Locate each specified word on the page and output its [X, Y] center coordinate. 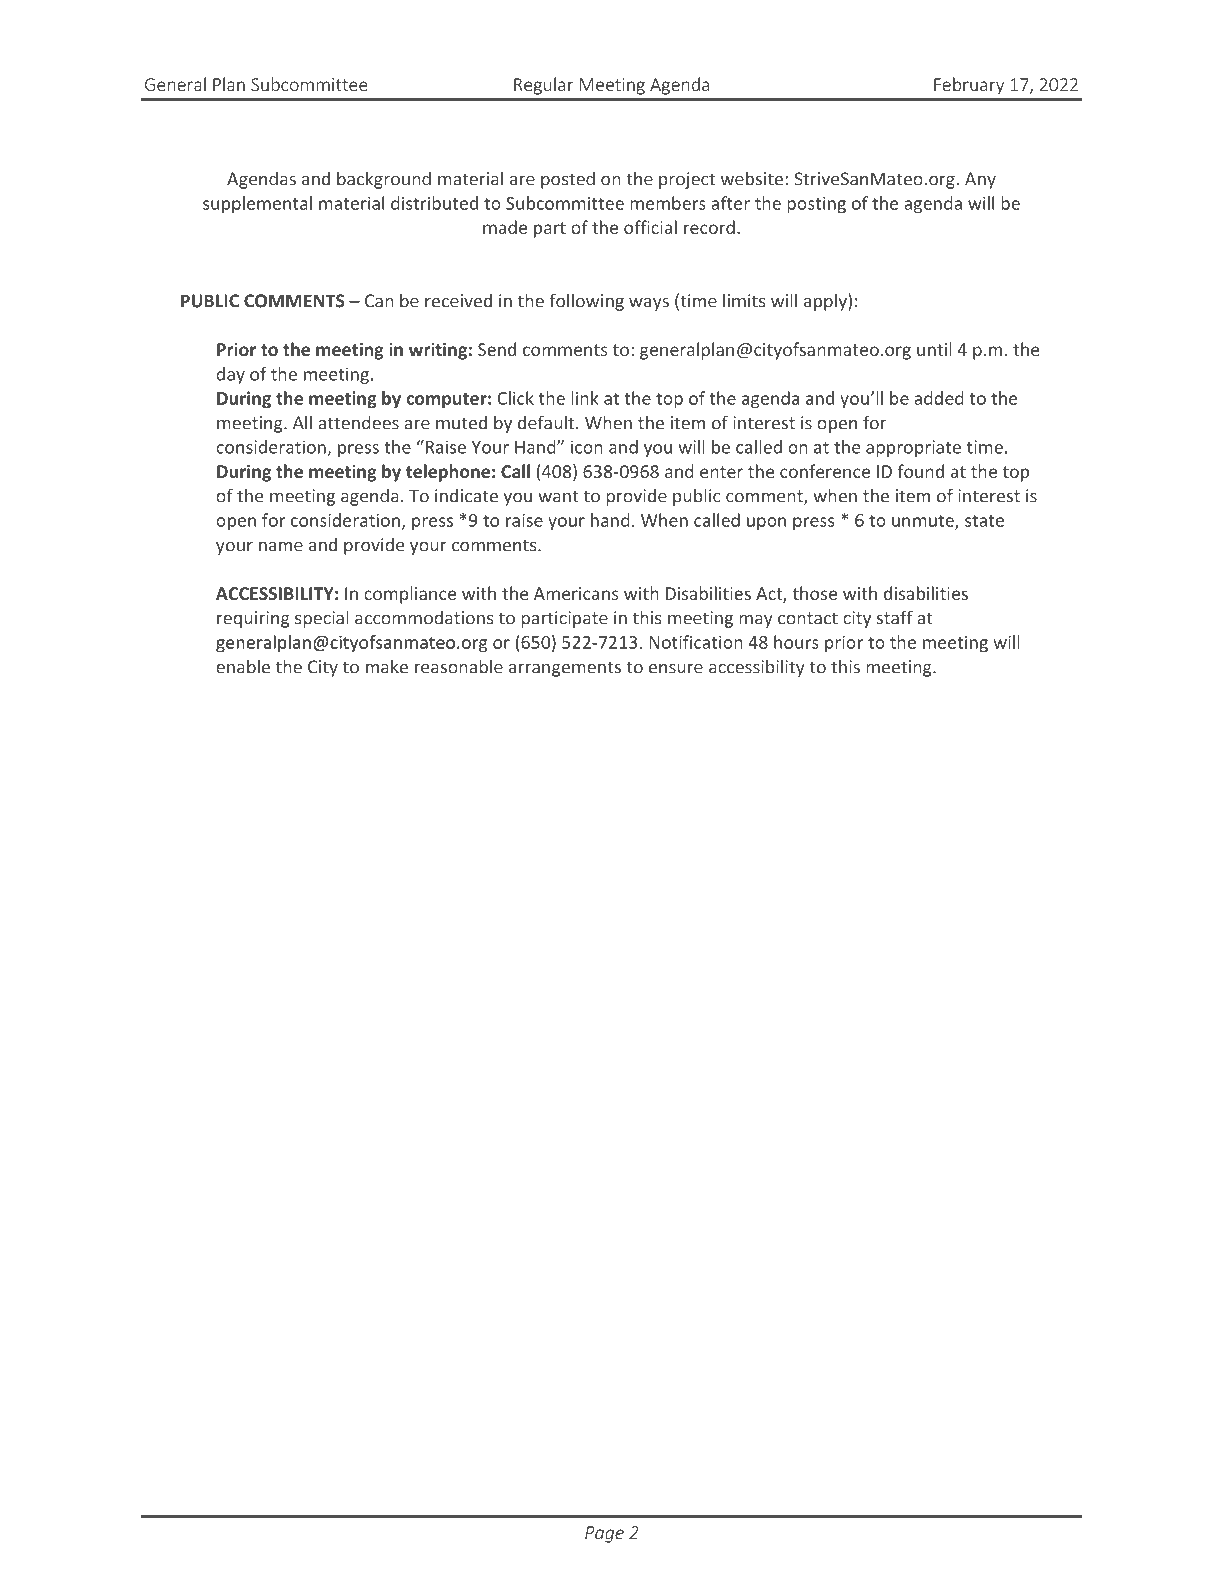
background [384, 180]
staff [895, 617]
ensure [676, 669]
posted [568, 180]
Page [604, 1534]
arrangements [565, 669]
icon [587, 447]
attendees [358, 422]
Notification [696, 642]
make [387, 666]
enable [243, 666]
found [920, 471]
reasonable [459, 666]
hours [796, 642]
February [969, 86]
